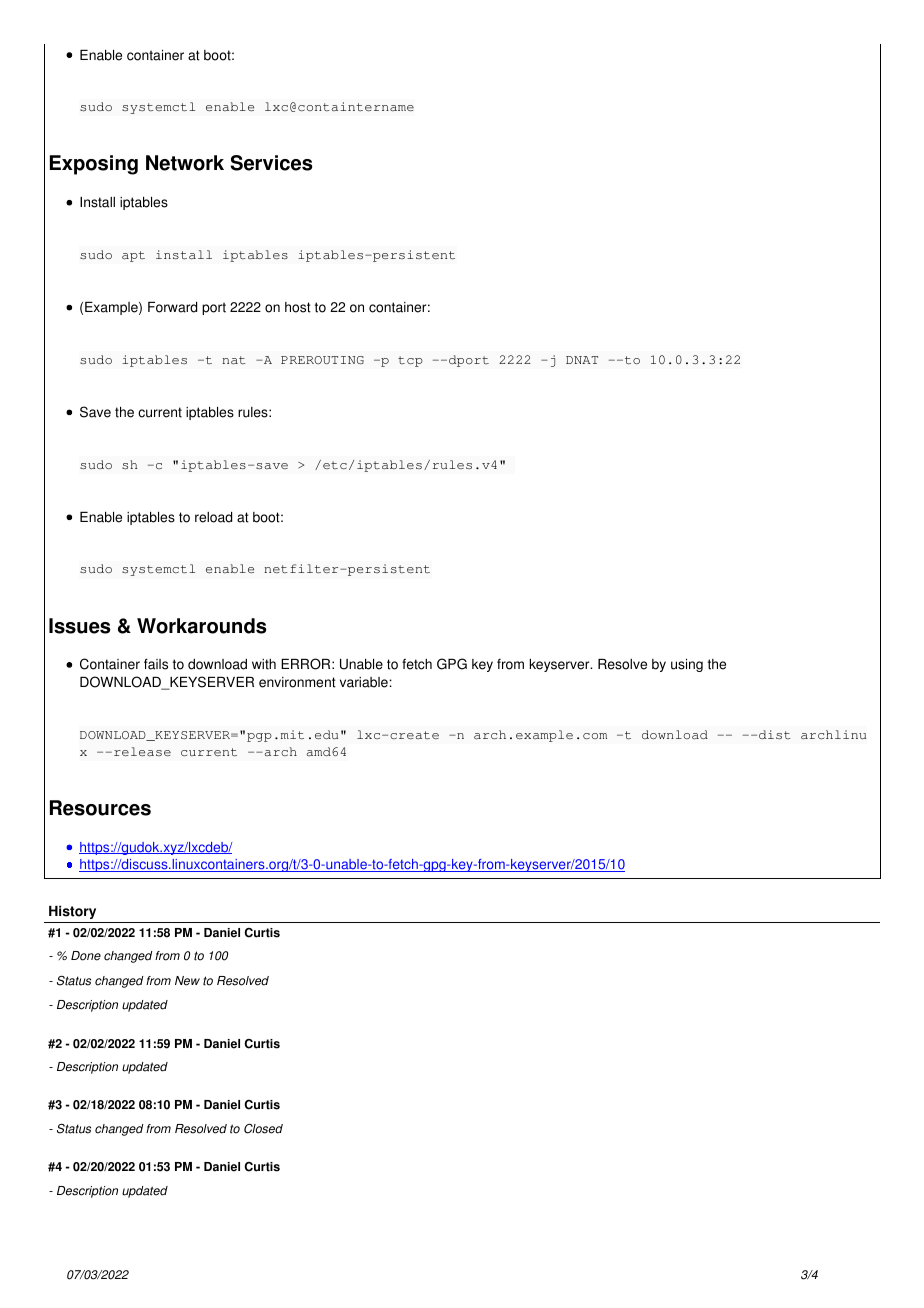 Image resolution: width=924 pixels, height=1308 pixels. Describe the element at coordinates (410, 361) in the page. I see `tcp` at that location.
